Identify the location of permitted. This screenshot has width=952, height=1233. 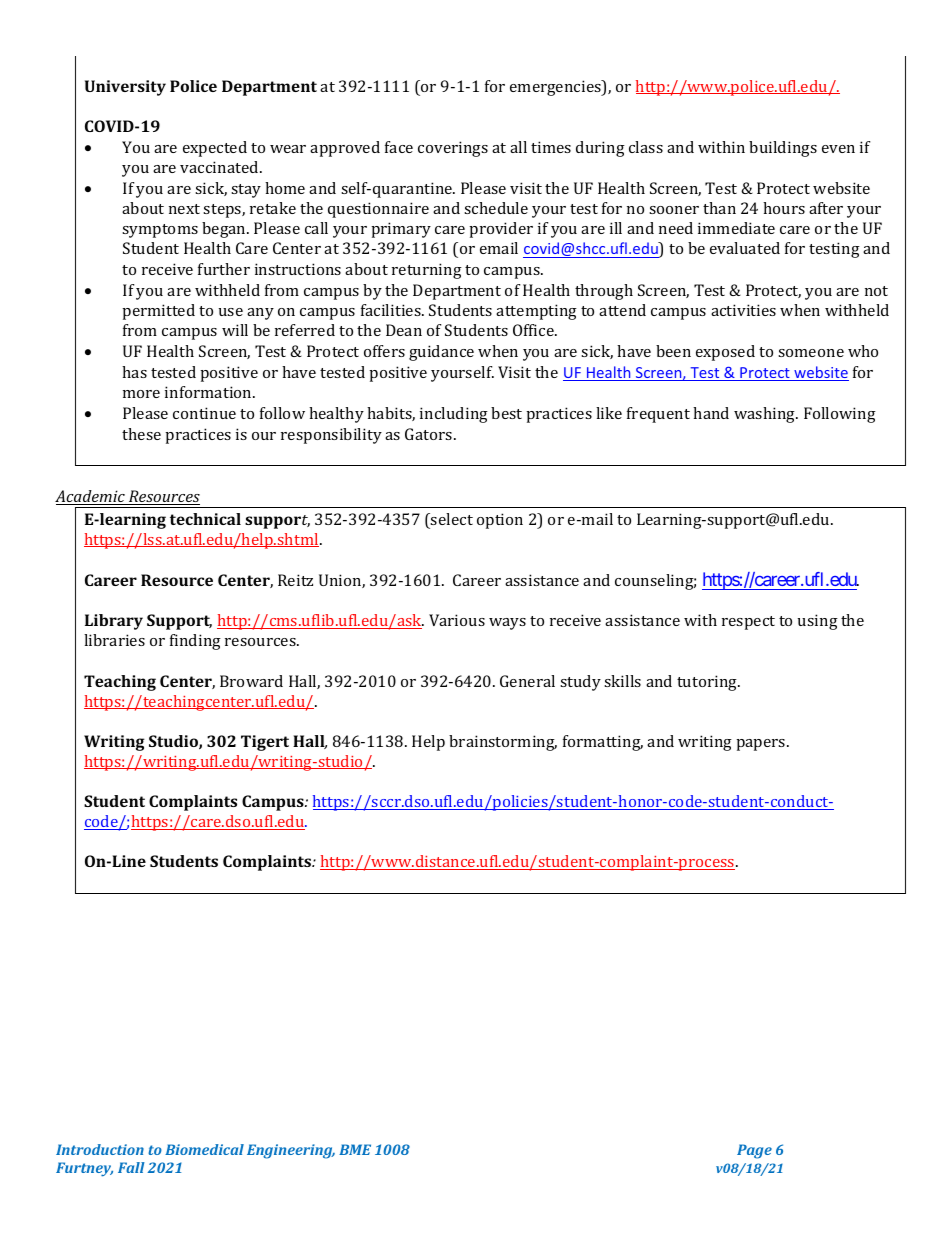
(158, 312).
